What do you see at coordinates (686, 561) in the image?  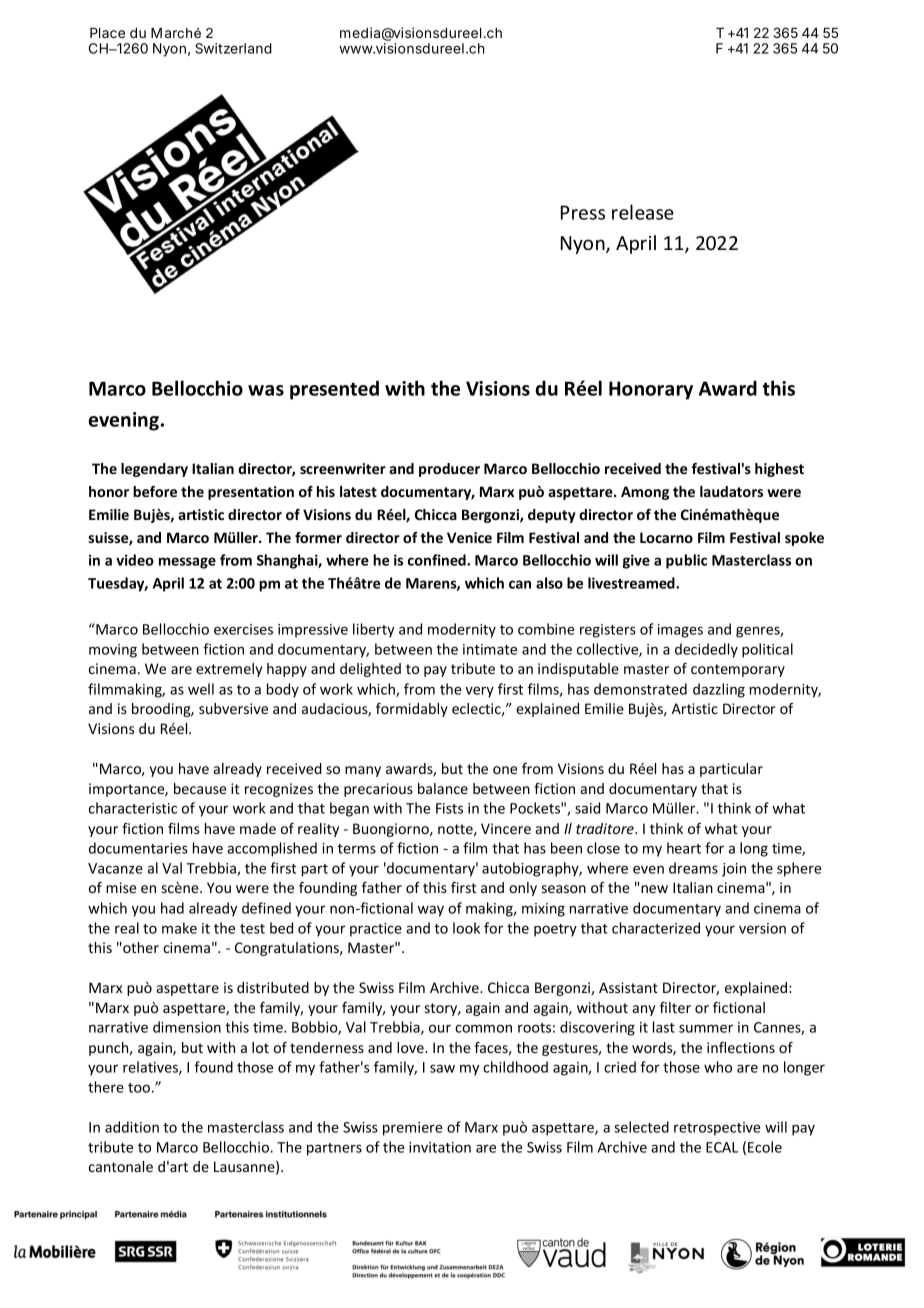 I see `public` at bounding box center [686, 561].
